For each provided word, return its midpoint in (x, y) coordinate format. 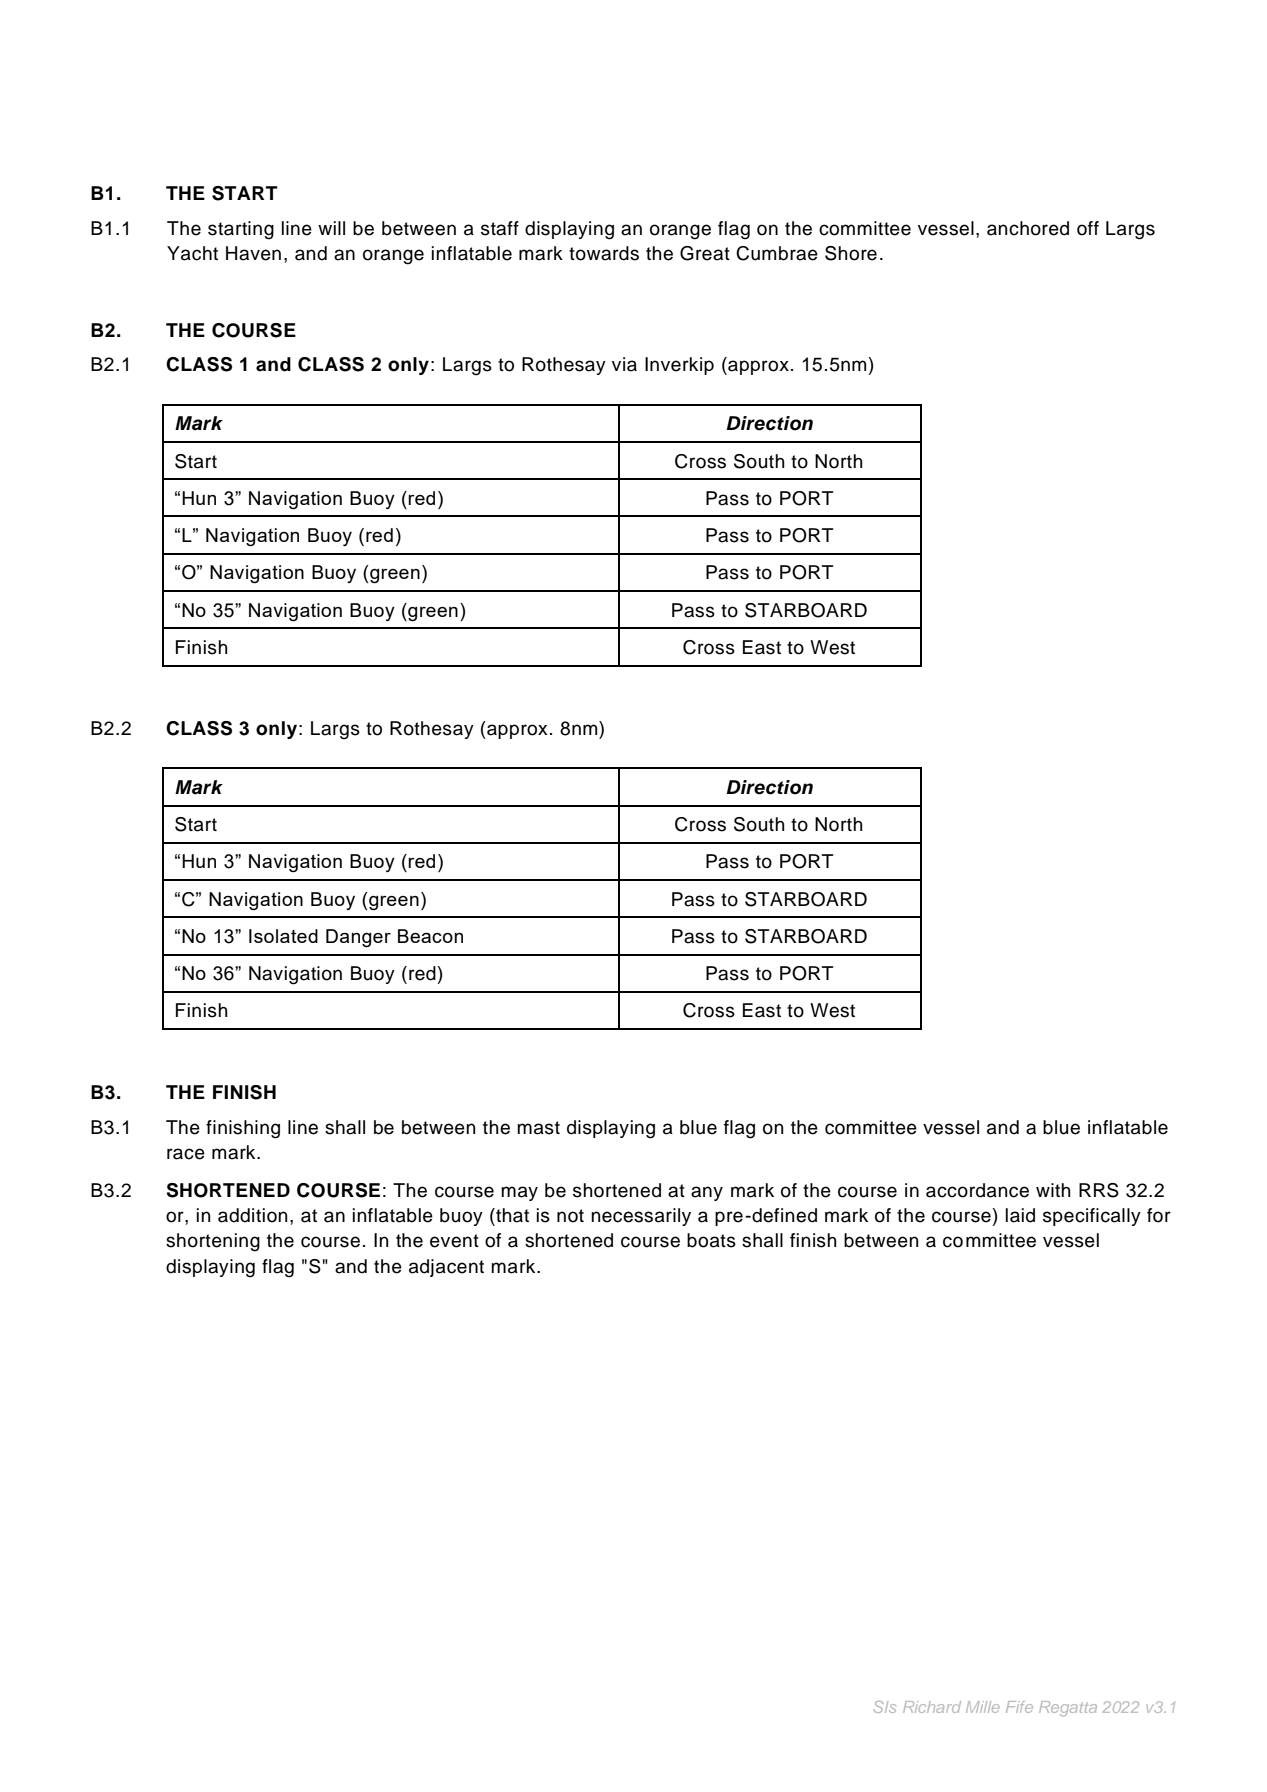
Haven (253, 253)
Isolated (283, 936)
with (1053, 1190)
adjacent (446, 1268)
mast (538, 1128)
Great (705, 253)
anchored (1028, 228)
